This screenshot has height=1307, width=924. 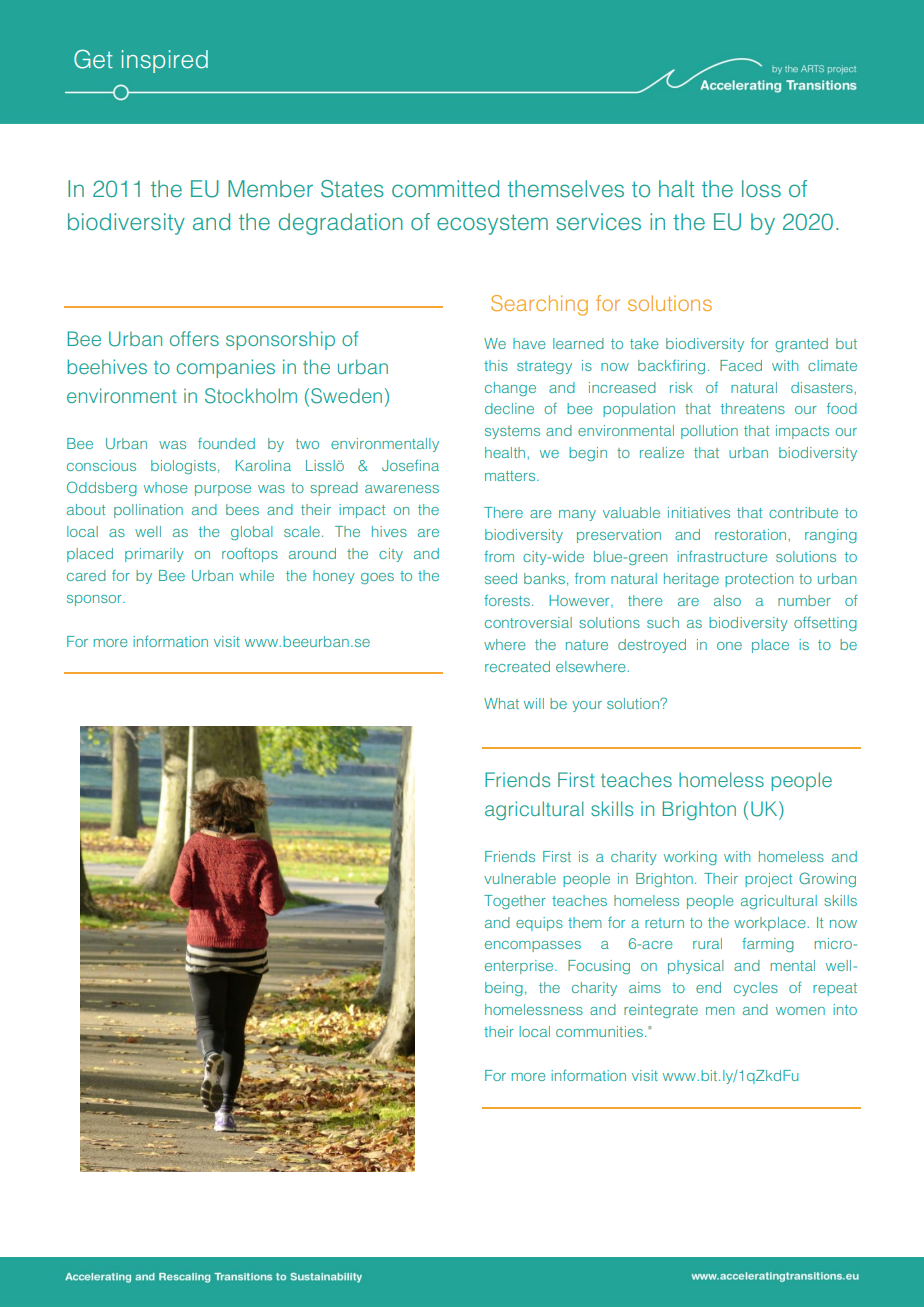 What do you see at coordinates (801, 345) in the screenshot?
I see `granted` at bounding box center [801, 345].
